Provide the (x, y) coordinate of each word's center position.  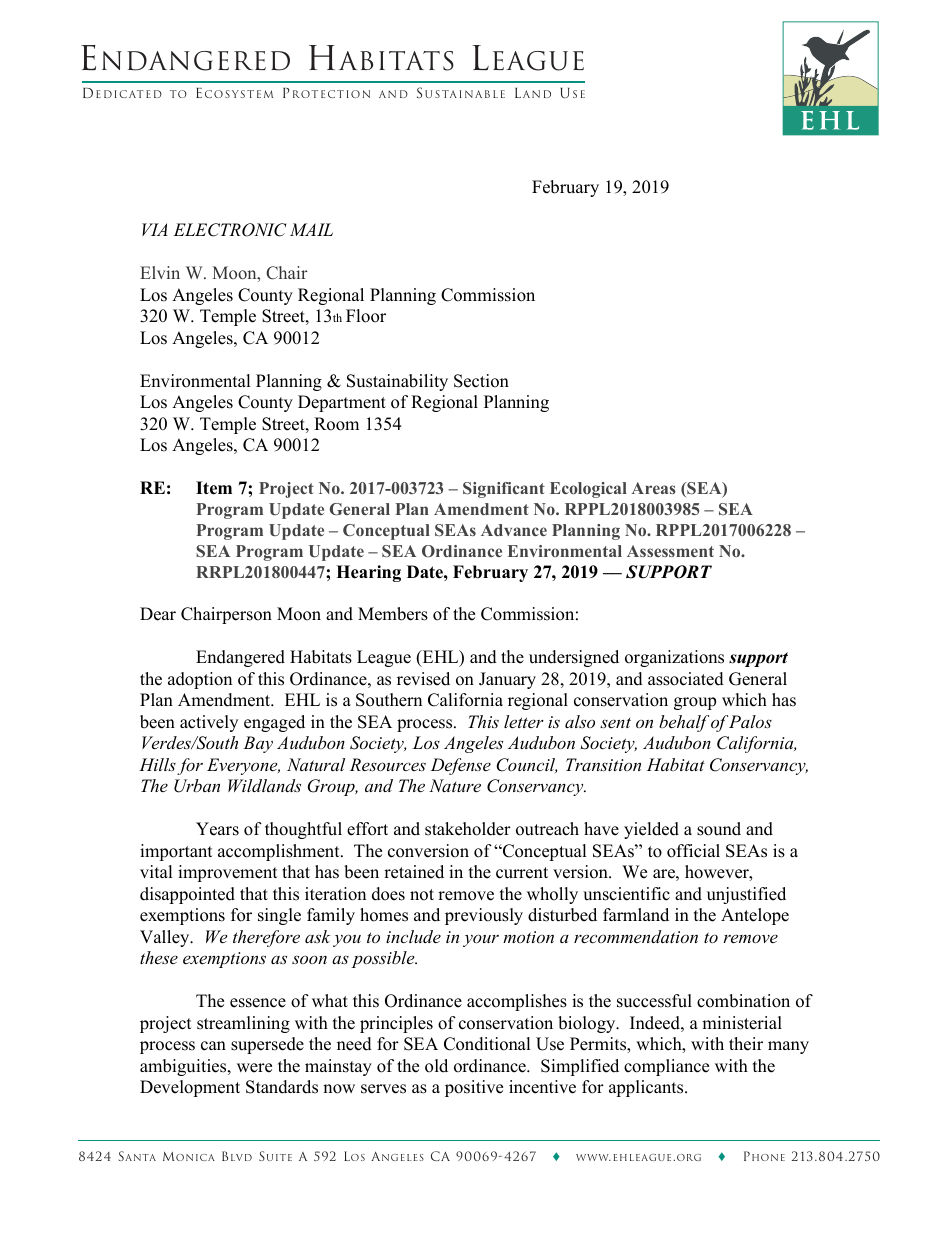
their (746, 1044)
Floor (366, 316)
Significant (504, 490)
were (254, 1068)
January (507, 680)
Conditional (487, 1044)
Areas (654, 488)
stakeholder (468, 829)
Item (214, 488)
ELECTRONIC (230, 230)
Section (481, 381)
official (693, 851)
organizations (674, 658)
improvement (228, 873)
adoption (200, 680)
